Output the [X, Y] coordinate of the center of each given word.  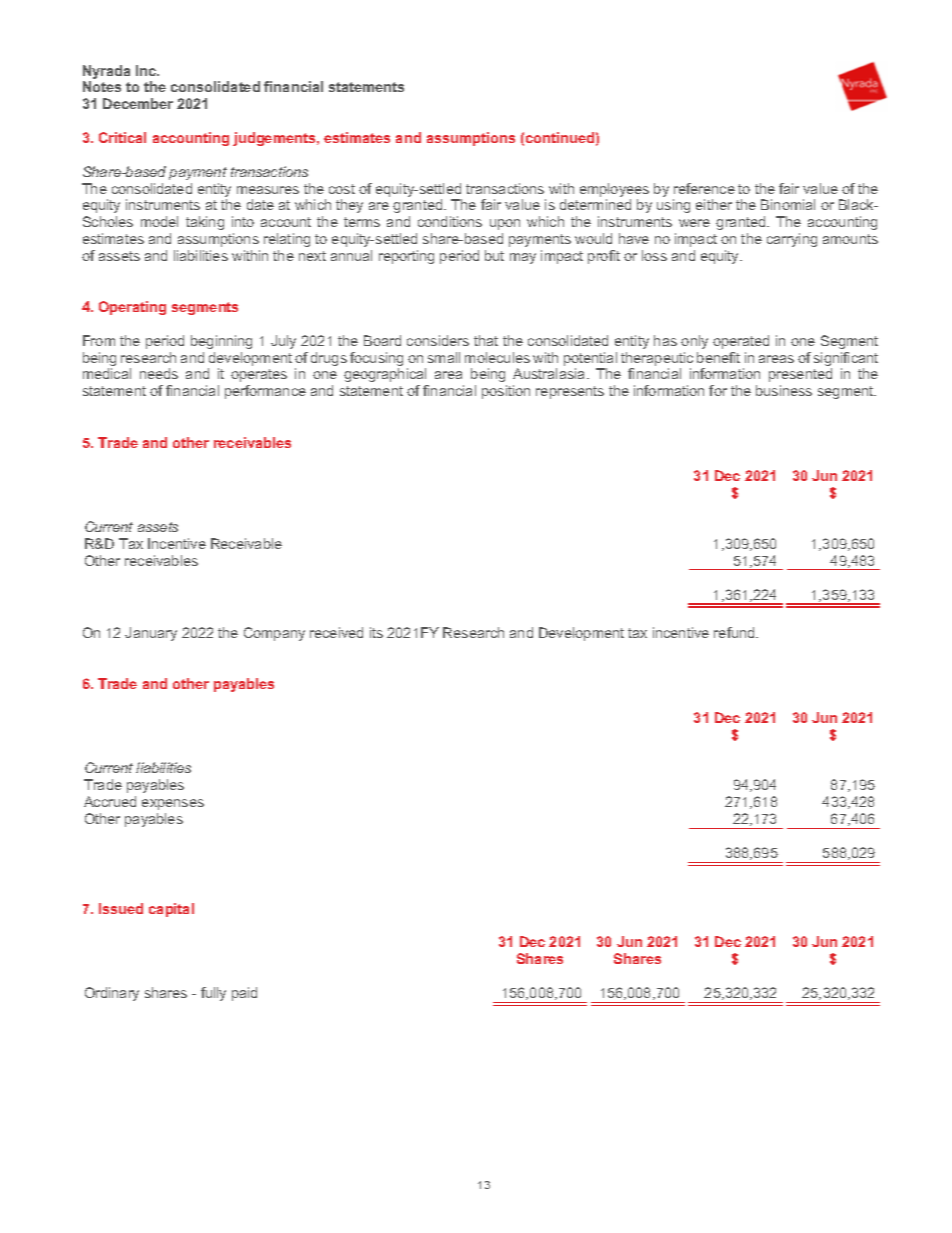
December [138, 103]
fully [213, 994]
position [506, 392]
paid [244, 994]
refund [735, 632]
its [376, 632]
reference [704, 188]
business [784, 390]
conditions [450, 221]
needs [159, 373]
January [151, 634]
